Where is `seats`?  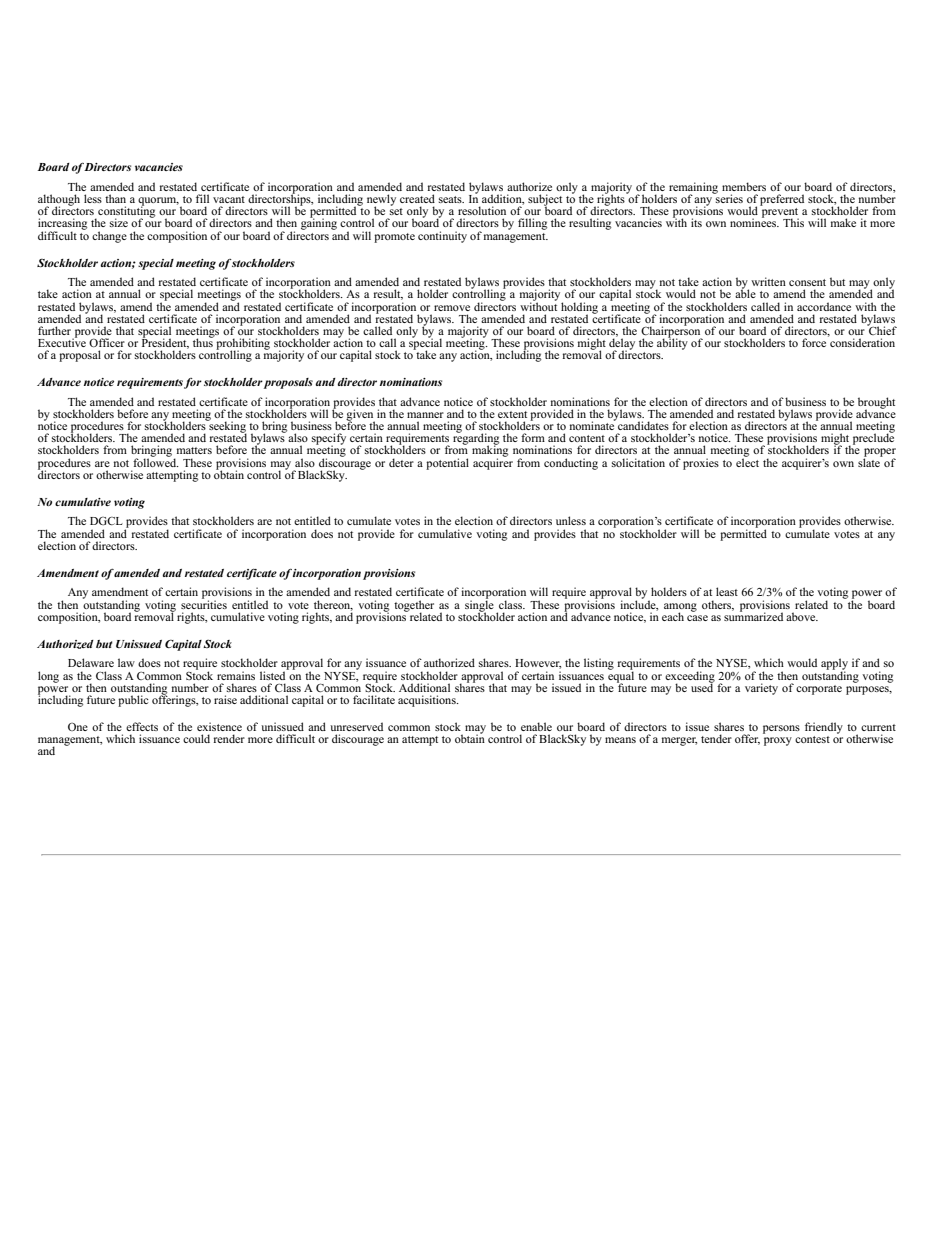
seats is located at coordinates (451, 199).
